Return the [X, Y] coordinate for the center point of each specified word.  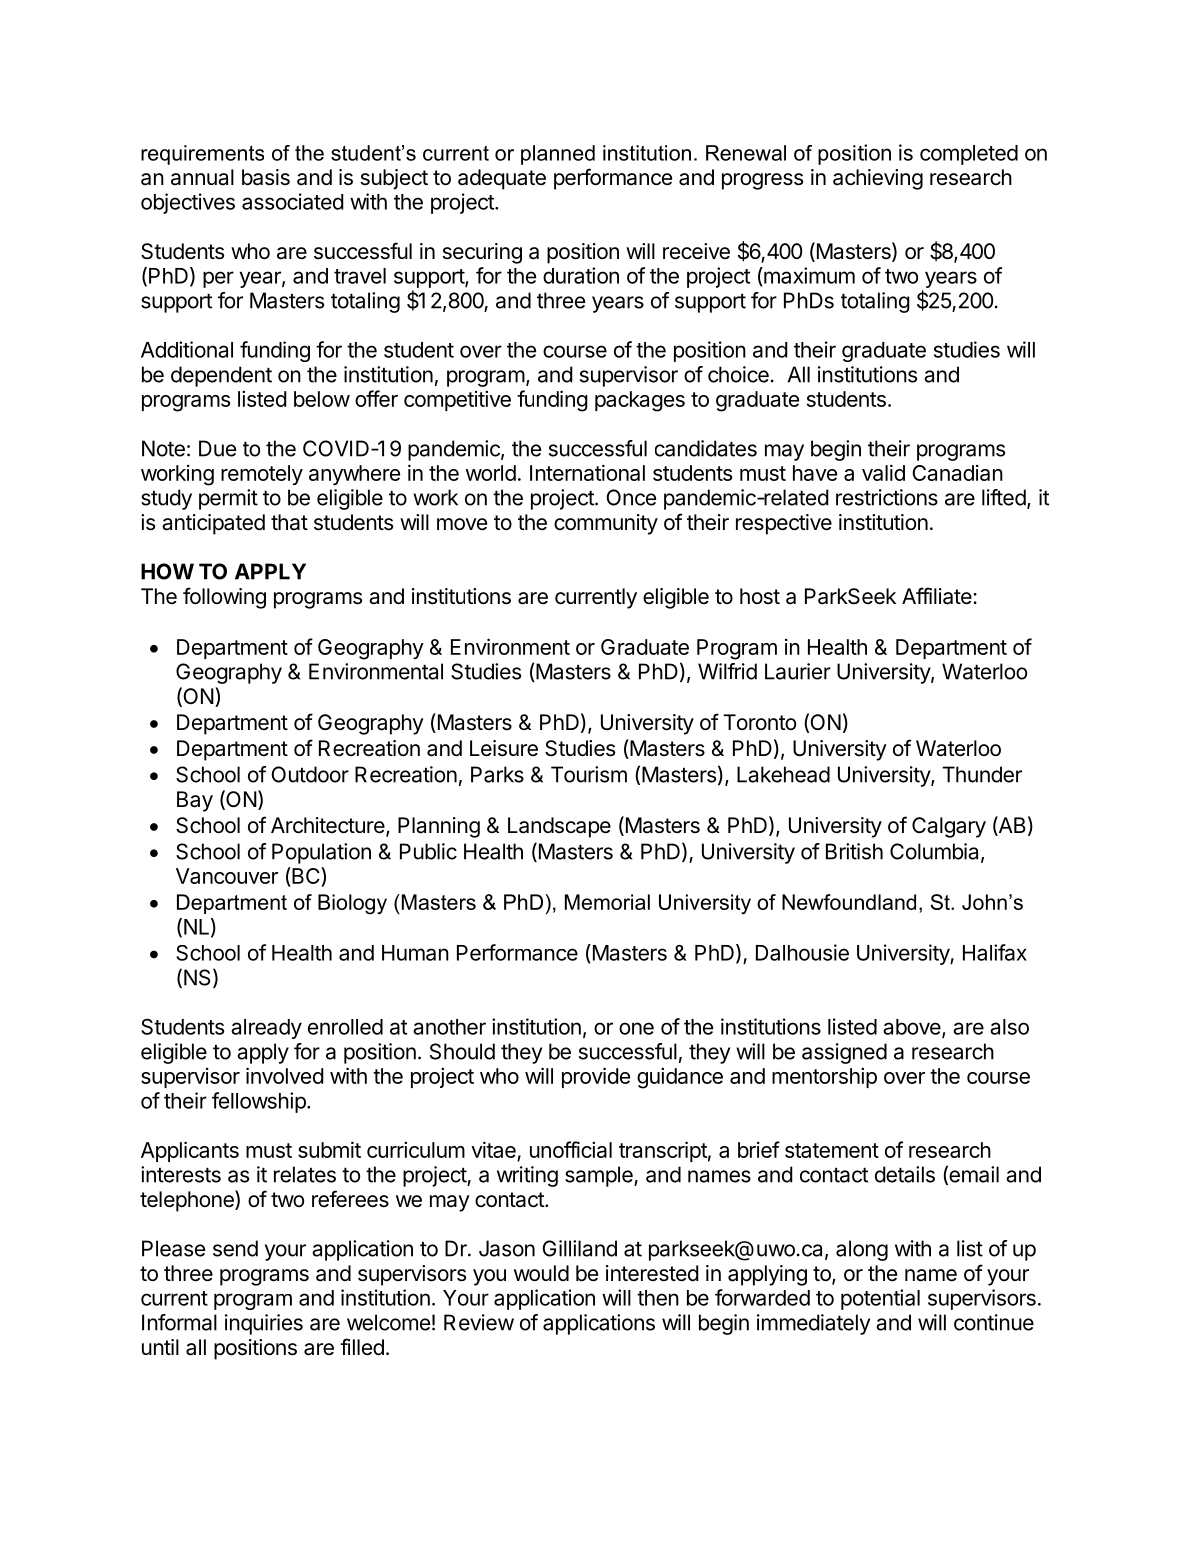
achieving [878, 179]
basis [266, 177]
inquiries [264, 1324]
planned [558, 155]
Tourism [589, 774]
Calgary [949, 827]
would [541, 1273]
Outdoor [310, 774]
